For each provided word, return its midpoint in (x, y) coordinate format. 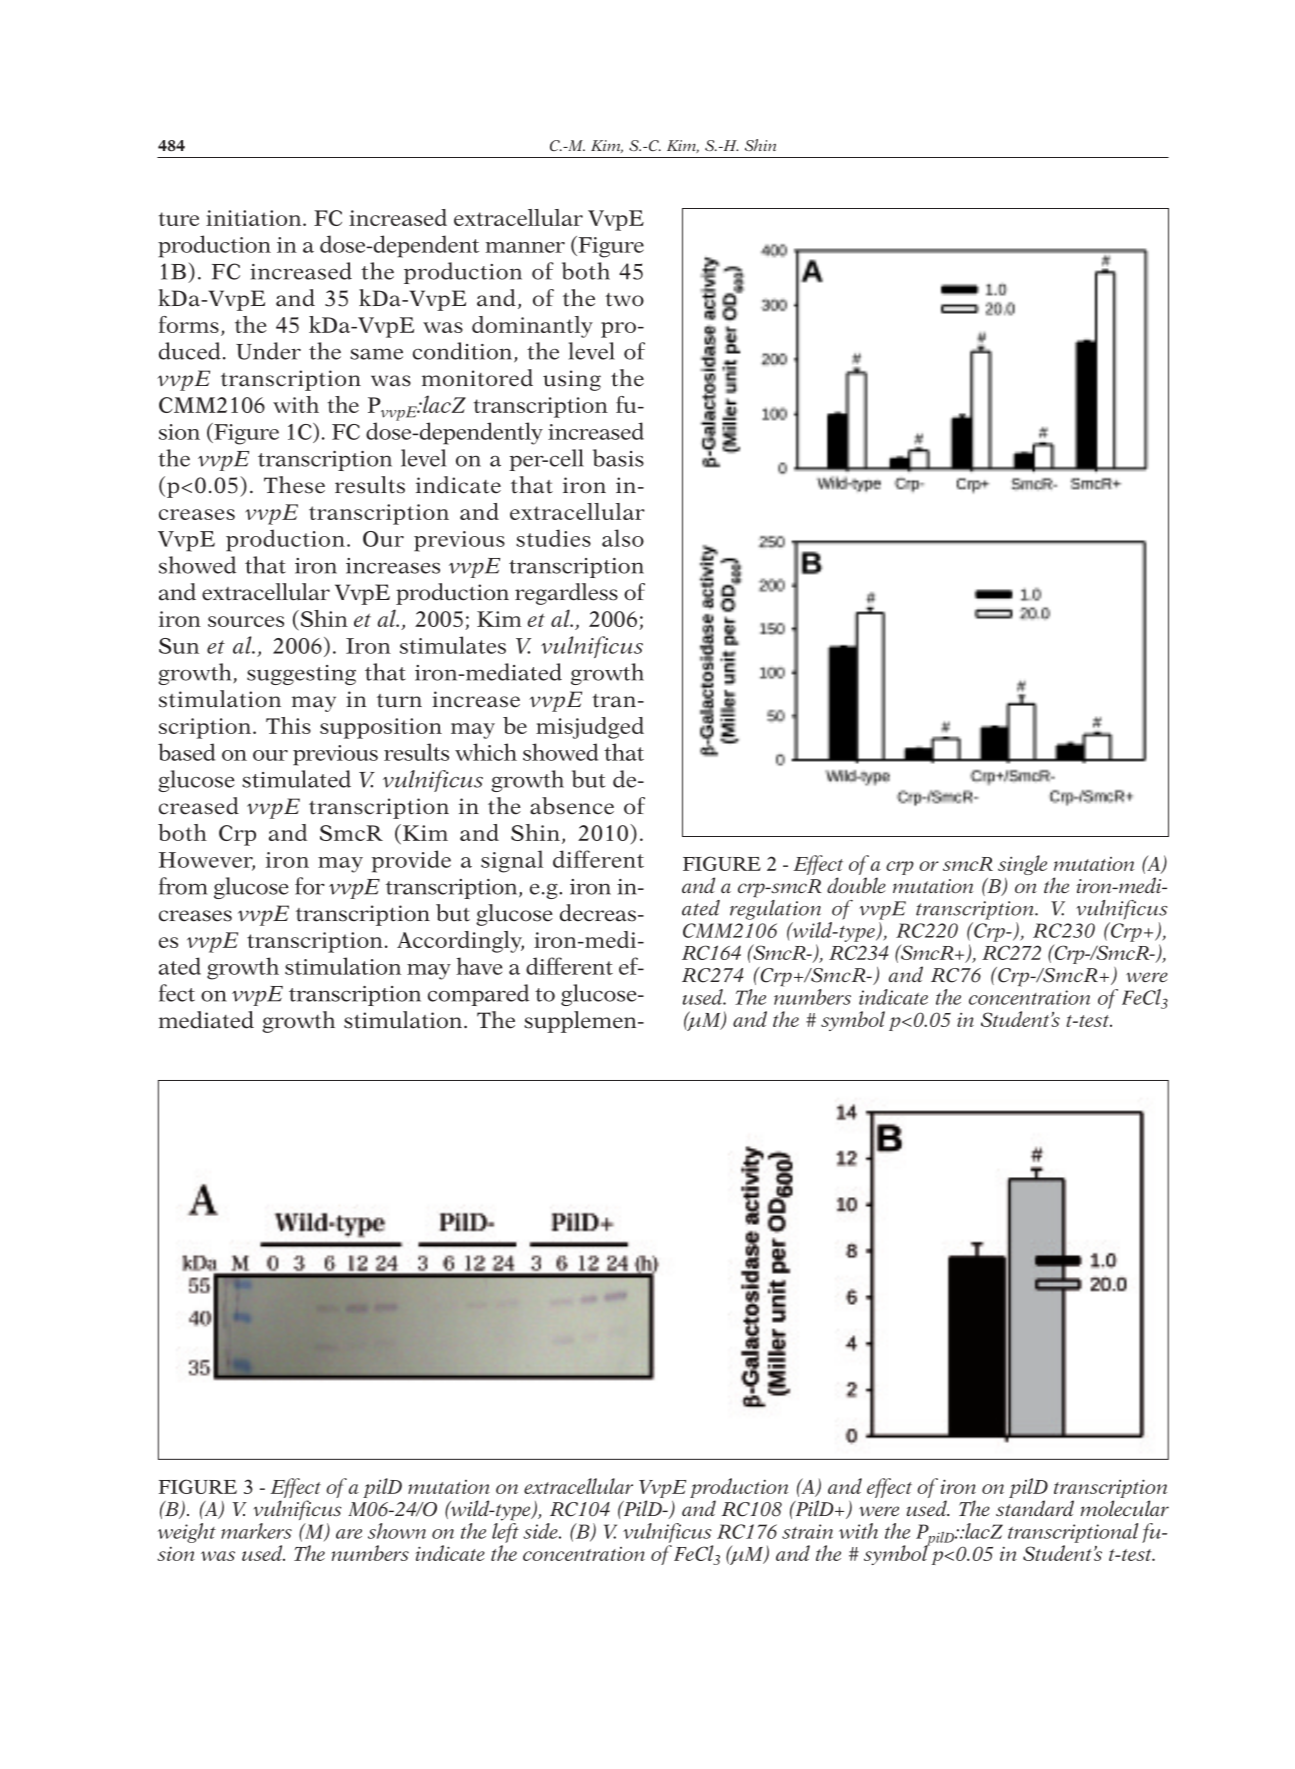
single (1022, 865)
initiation (255, 218)
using (572, 380)
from (183, 886)
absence (572, 806)
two (624, 300)
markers (256, 1531)
